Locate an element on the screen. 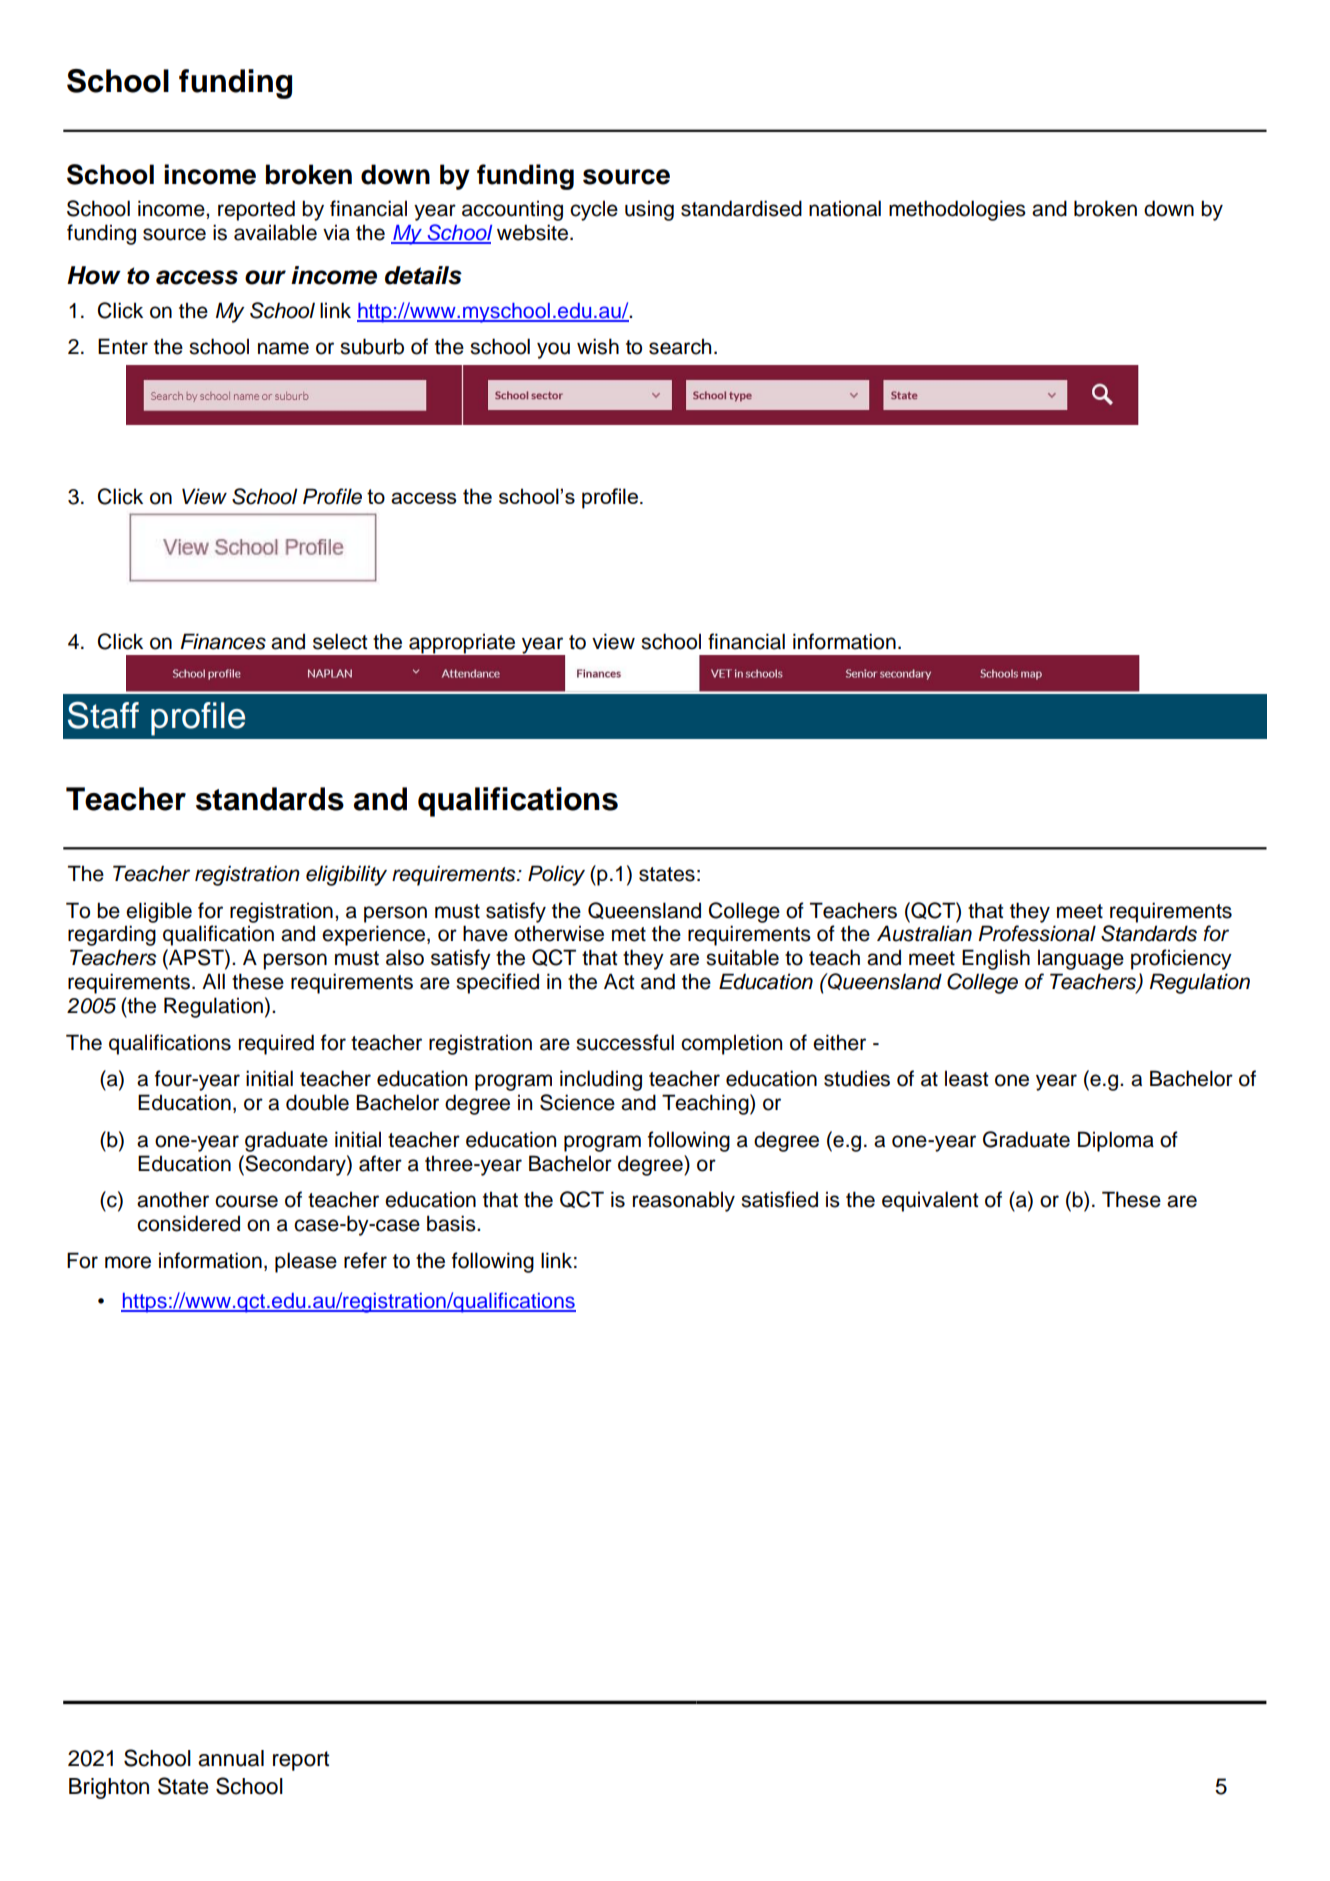 The height and width of the screenshot is (1881, 1330). methodologies is located at coordinates (957, 210).
